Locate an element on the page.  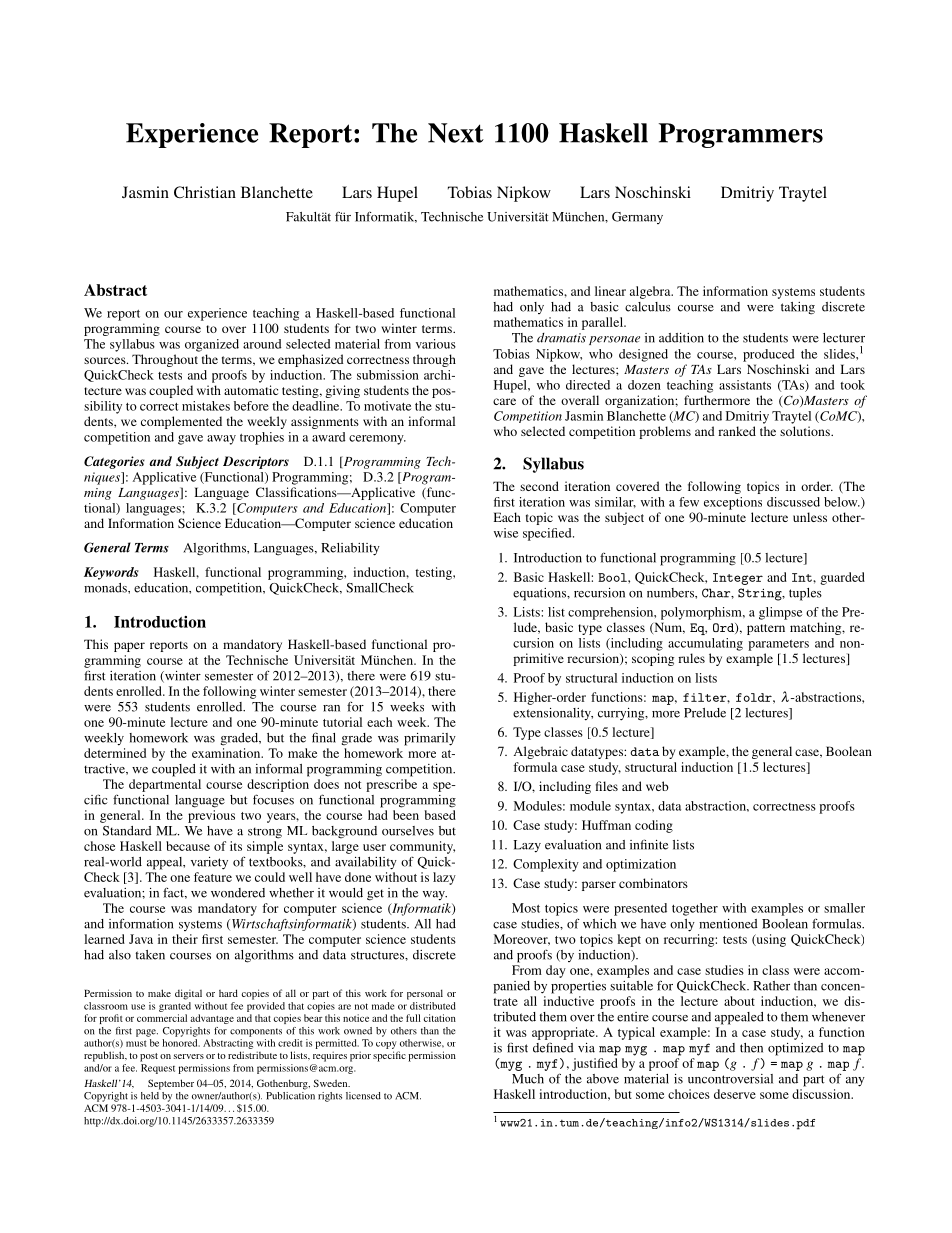
primarily is located at coordinates (430, 739).
